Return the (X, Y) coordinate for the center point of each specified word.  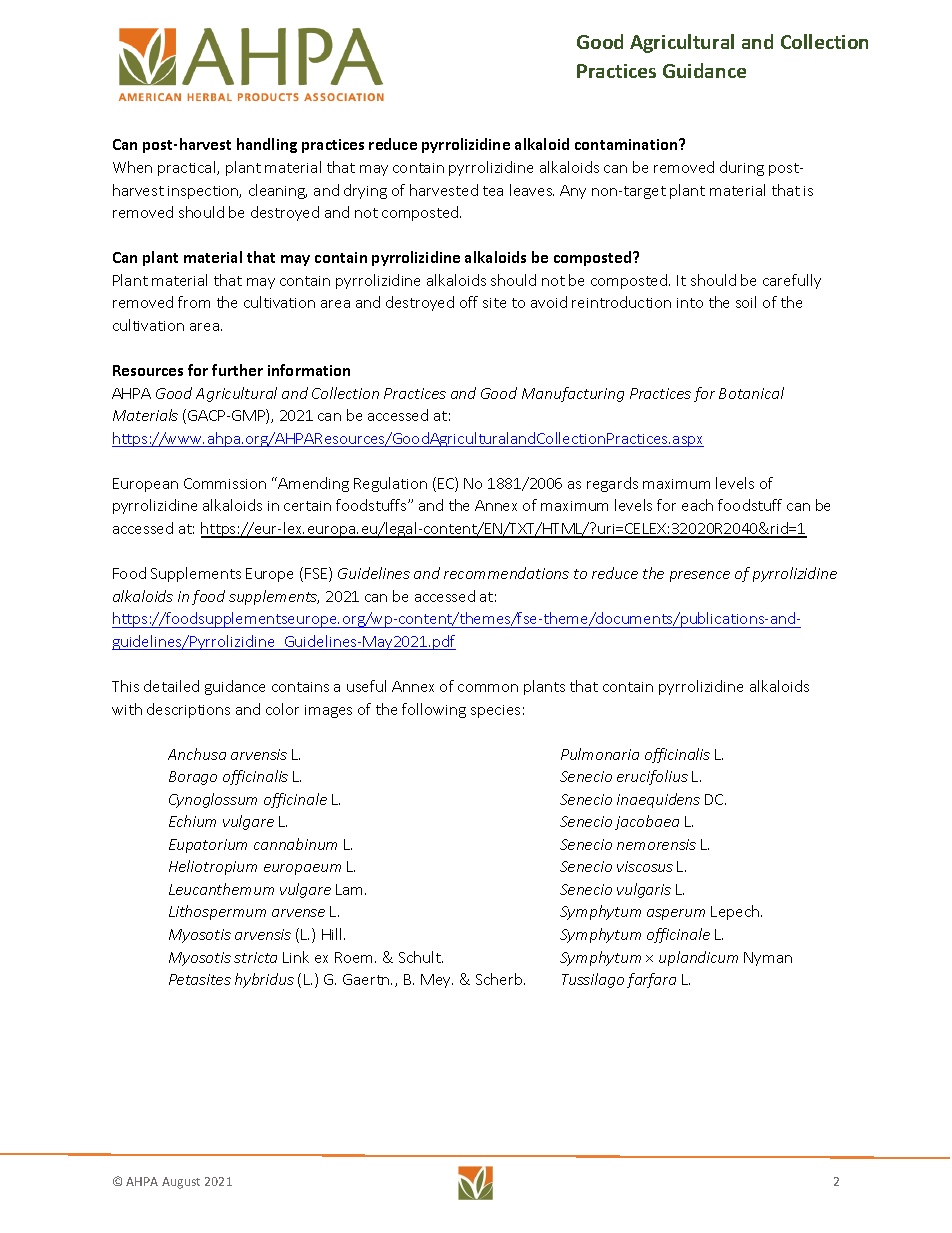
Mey (437, 981)
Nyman (768, 959)
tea (493, 191)
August (181, 1183)
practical (188, 168)
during (742, 168)
